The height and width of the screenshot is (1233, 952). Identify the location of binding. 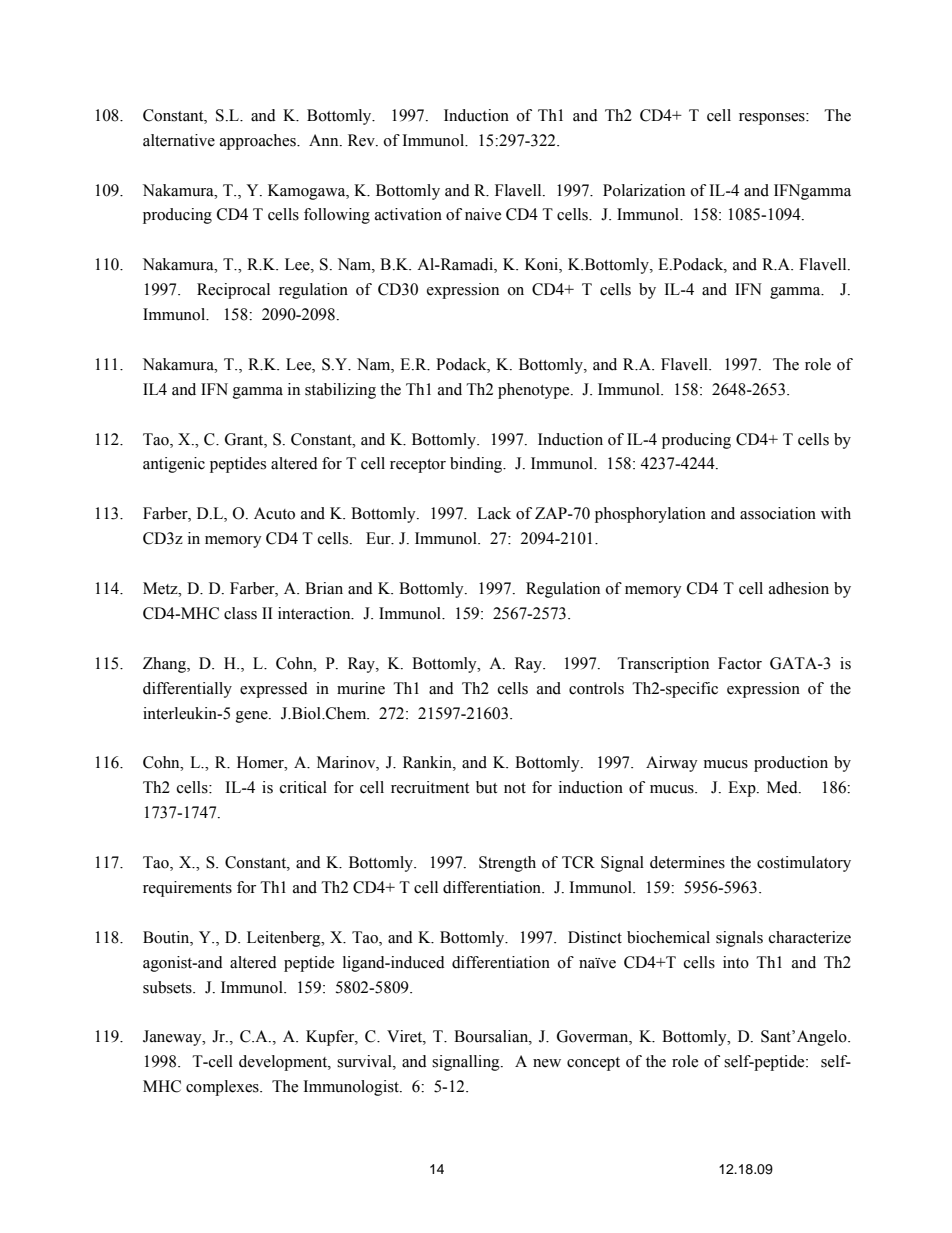
(477, 465).
